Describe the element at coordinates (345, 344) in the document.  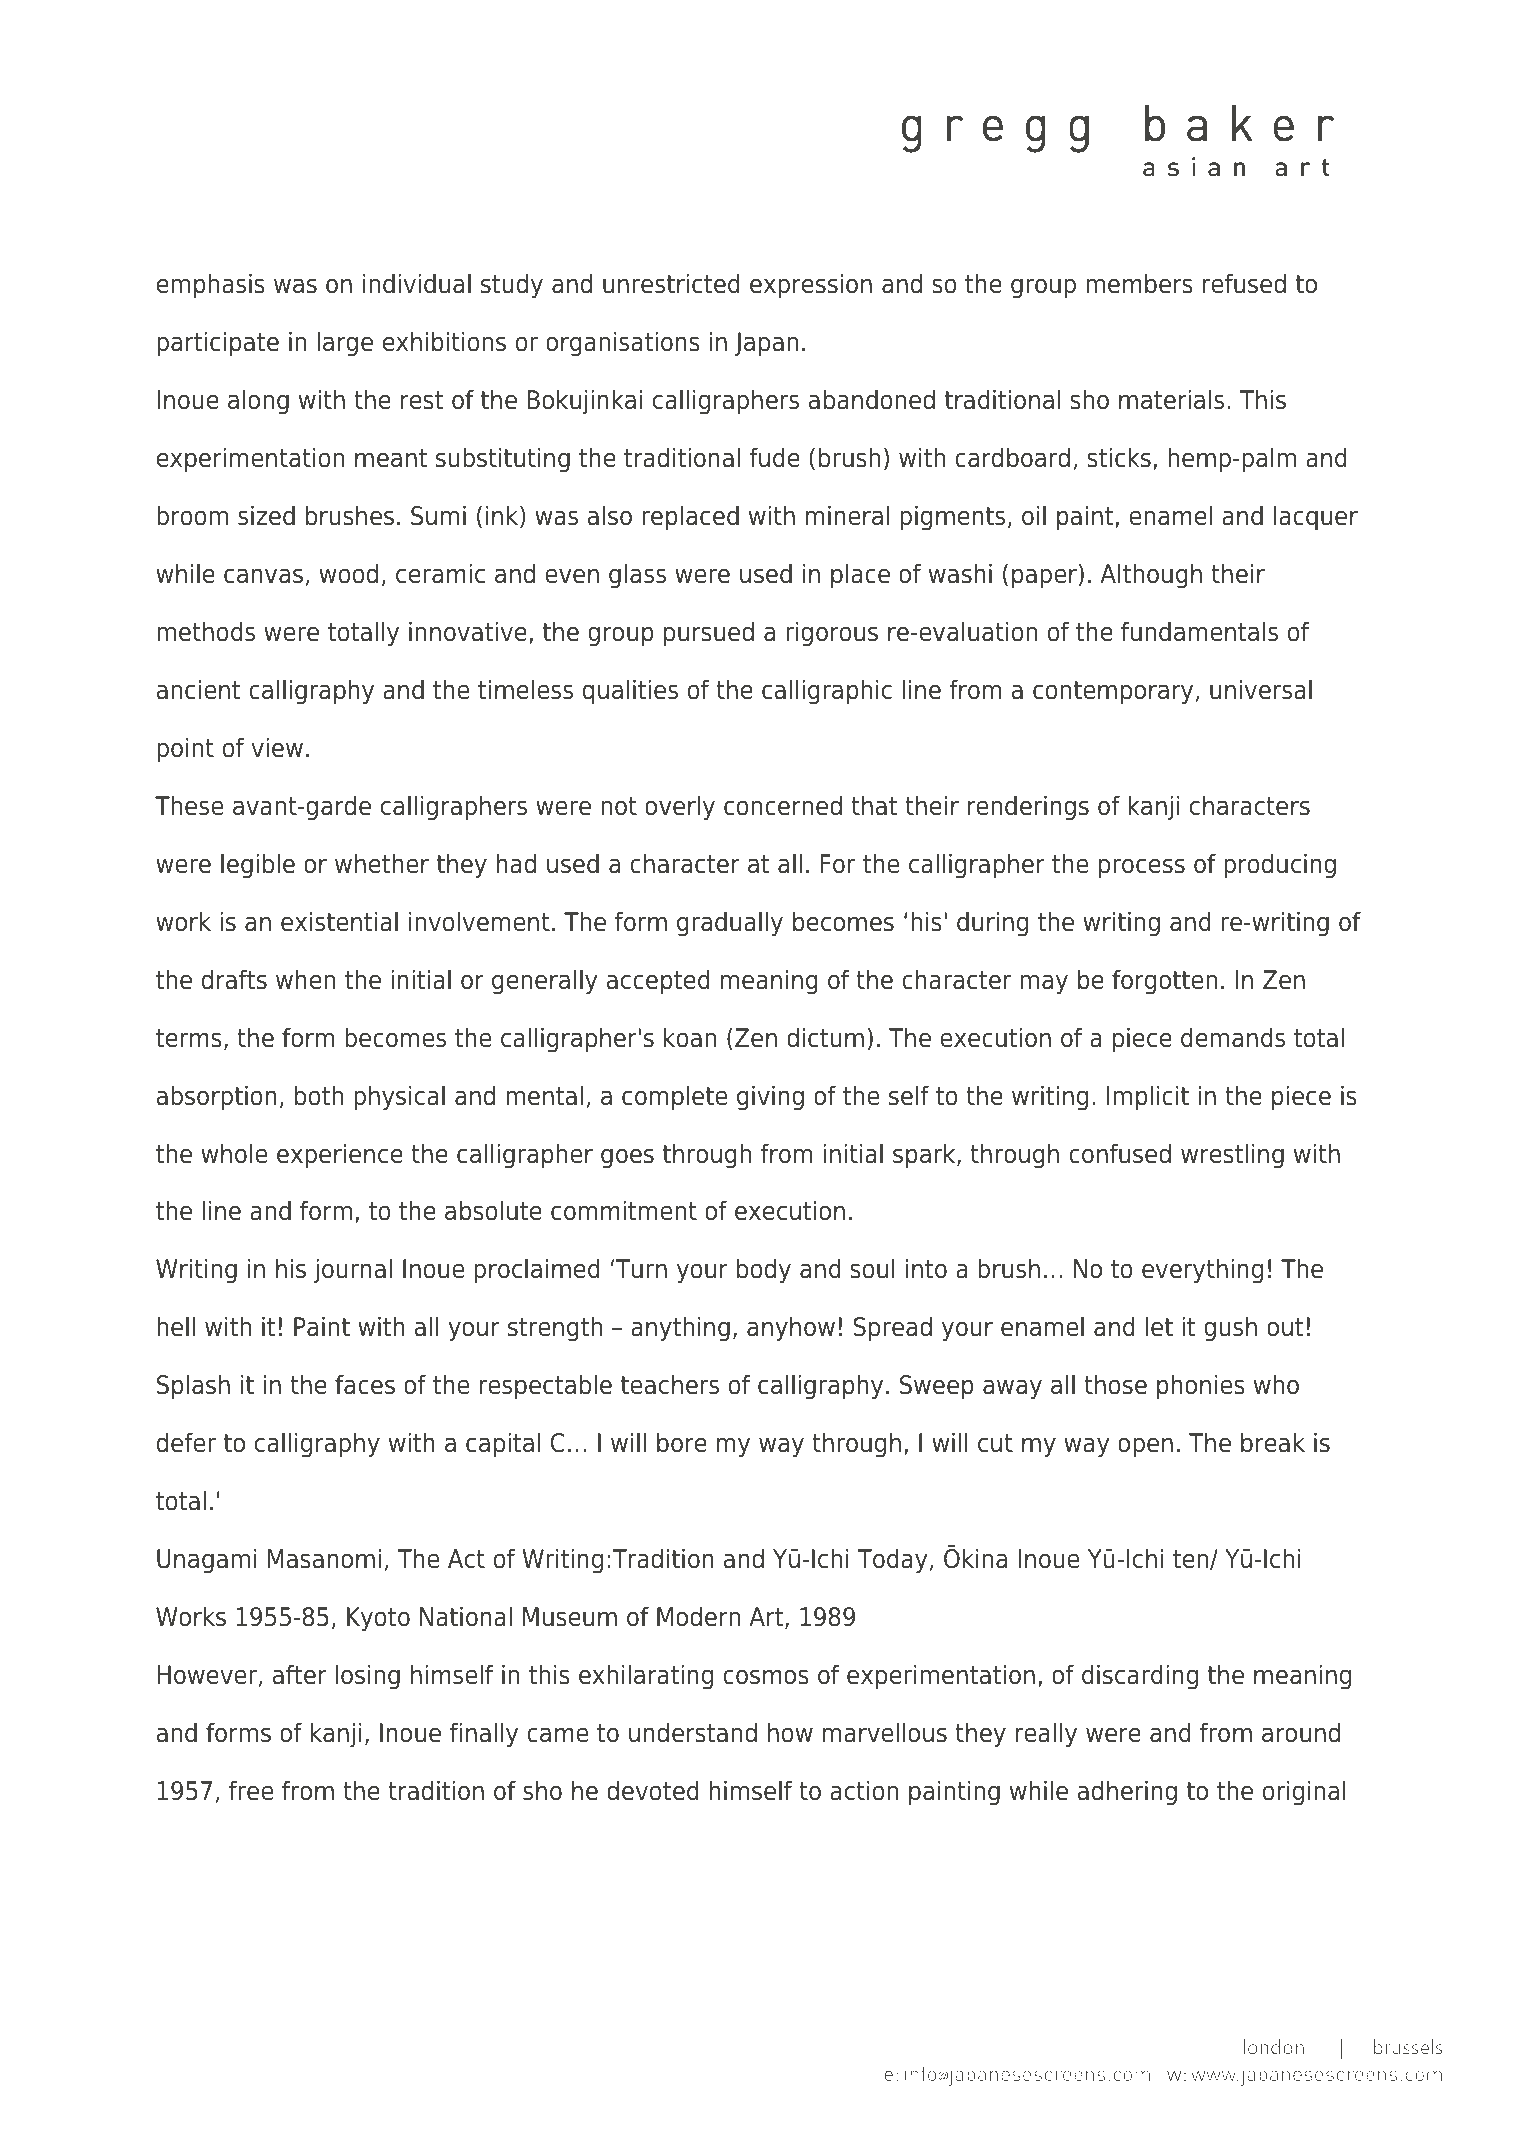
I see `large` at that location.
